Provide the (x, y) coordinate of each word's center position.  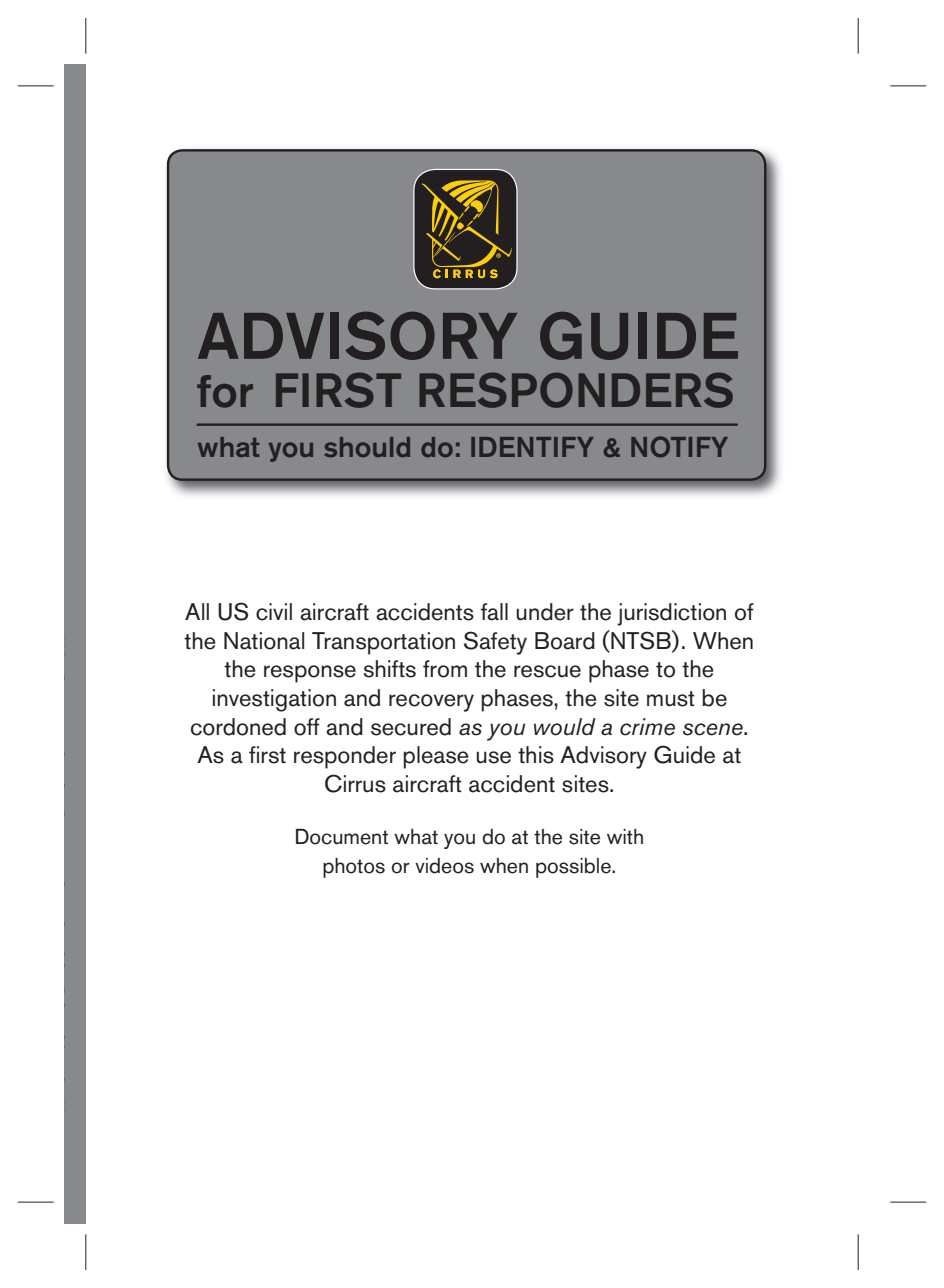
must (671, 699)
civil (274, 612)
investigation (274, 700)
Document (342, 837)
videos (444, 866)
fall (494, 612)
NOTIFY (679, 447)
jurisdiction (671, 614)
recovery (431, 703)
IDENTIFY (532, 447)
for (225, 391)
